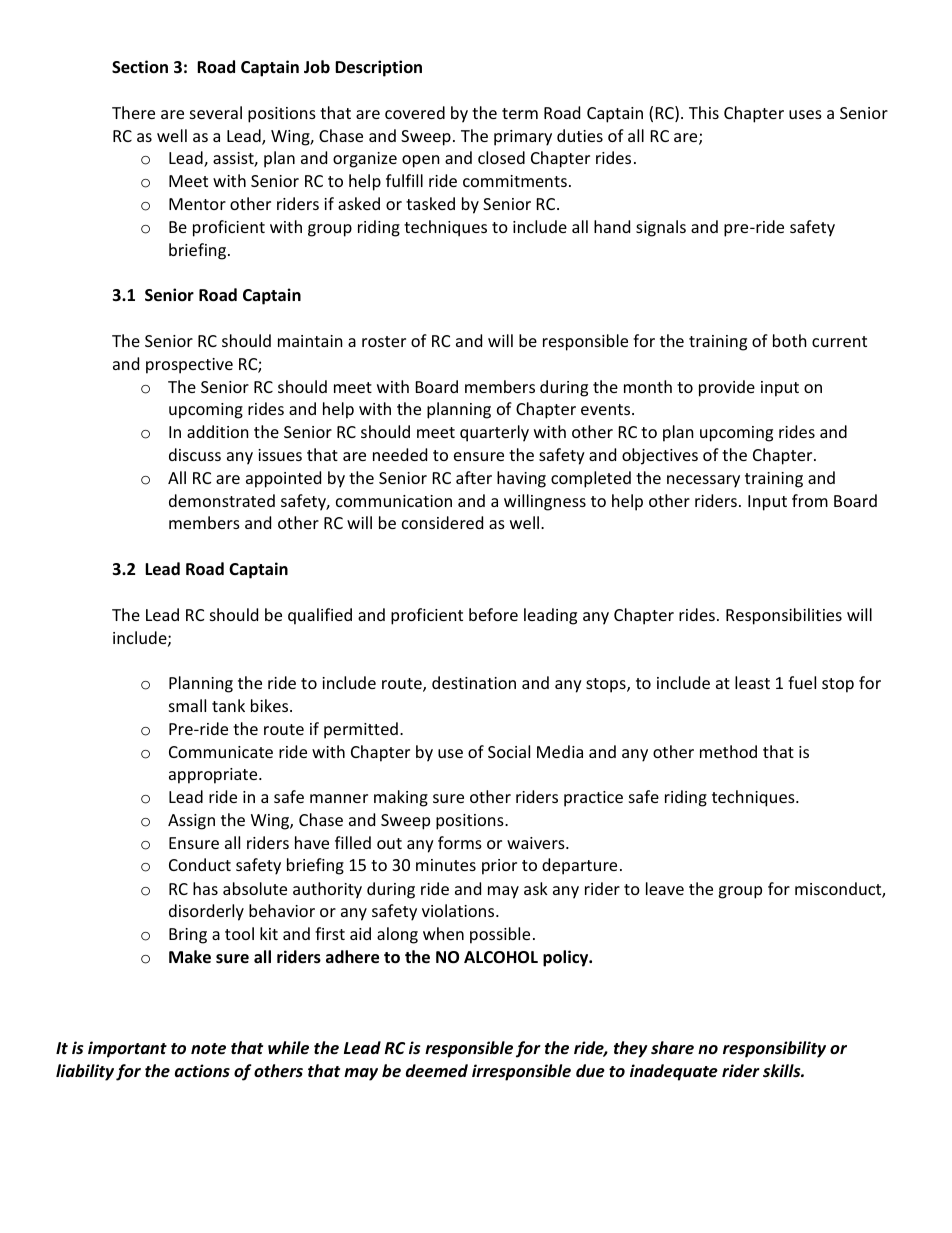  What do you see at coordinates (218, 431) in the screenshot?
I see `addition` at bounding box center [218, 431].
